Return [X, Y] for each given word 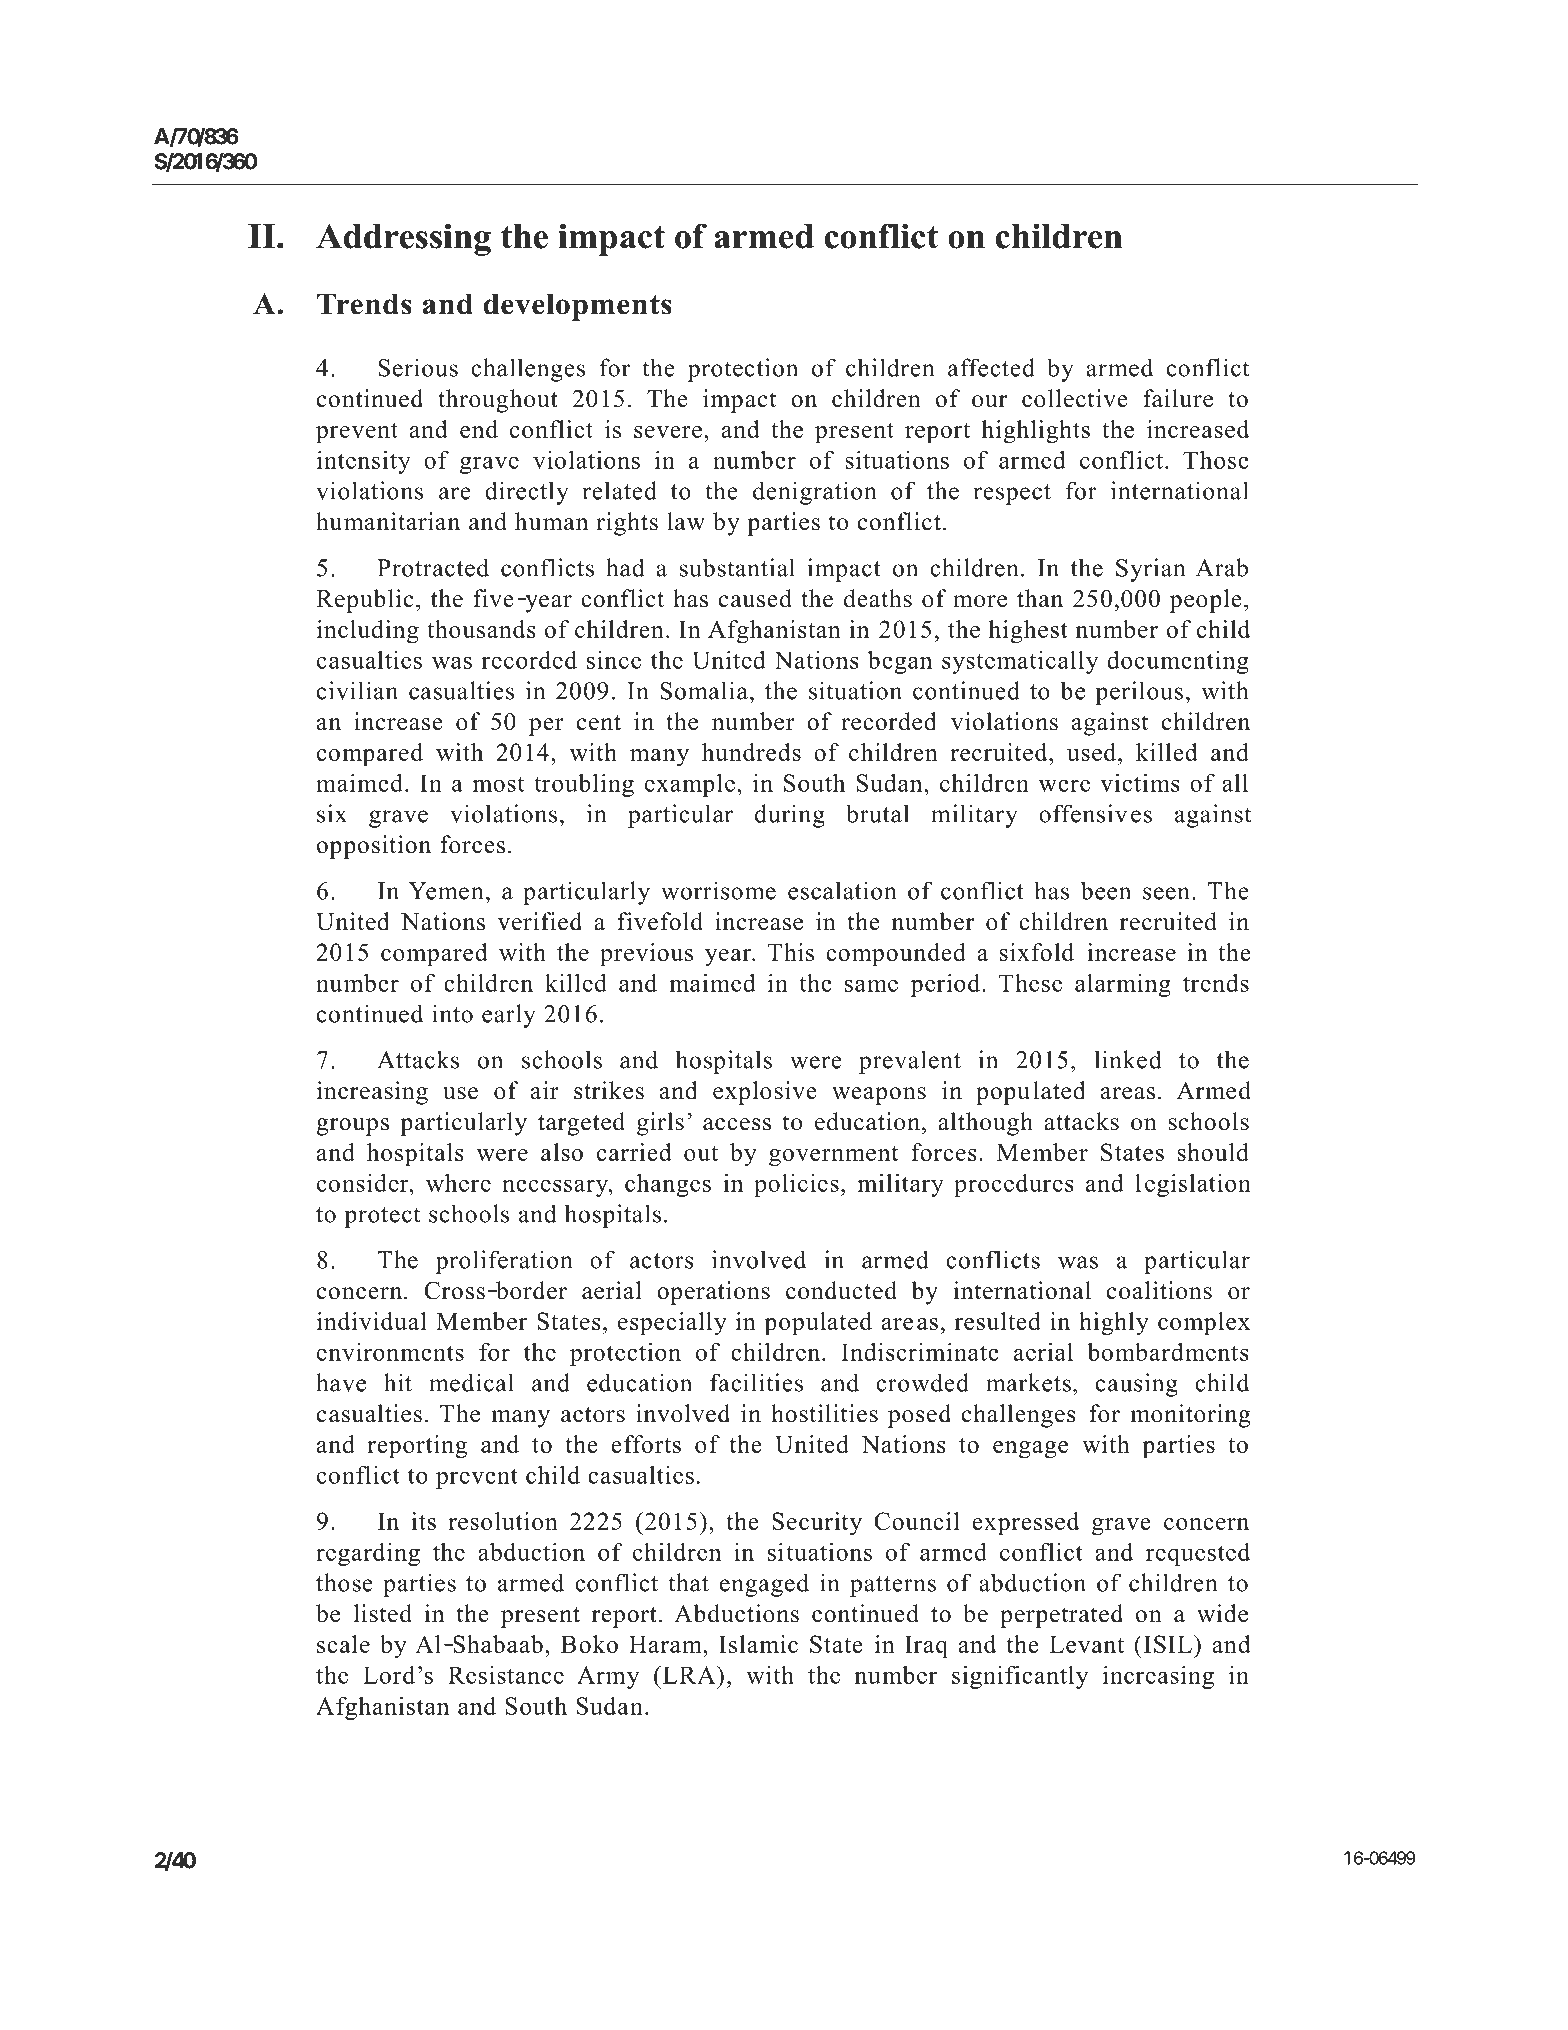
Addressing [403, 239]
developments [577, 307]
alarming [1123, 985]
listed [383, 1613]
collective [1075, 398]
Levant [1086, 1644]
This [791, 952]
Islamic [758, 1644]
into [452, 1013]
